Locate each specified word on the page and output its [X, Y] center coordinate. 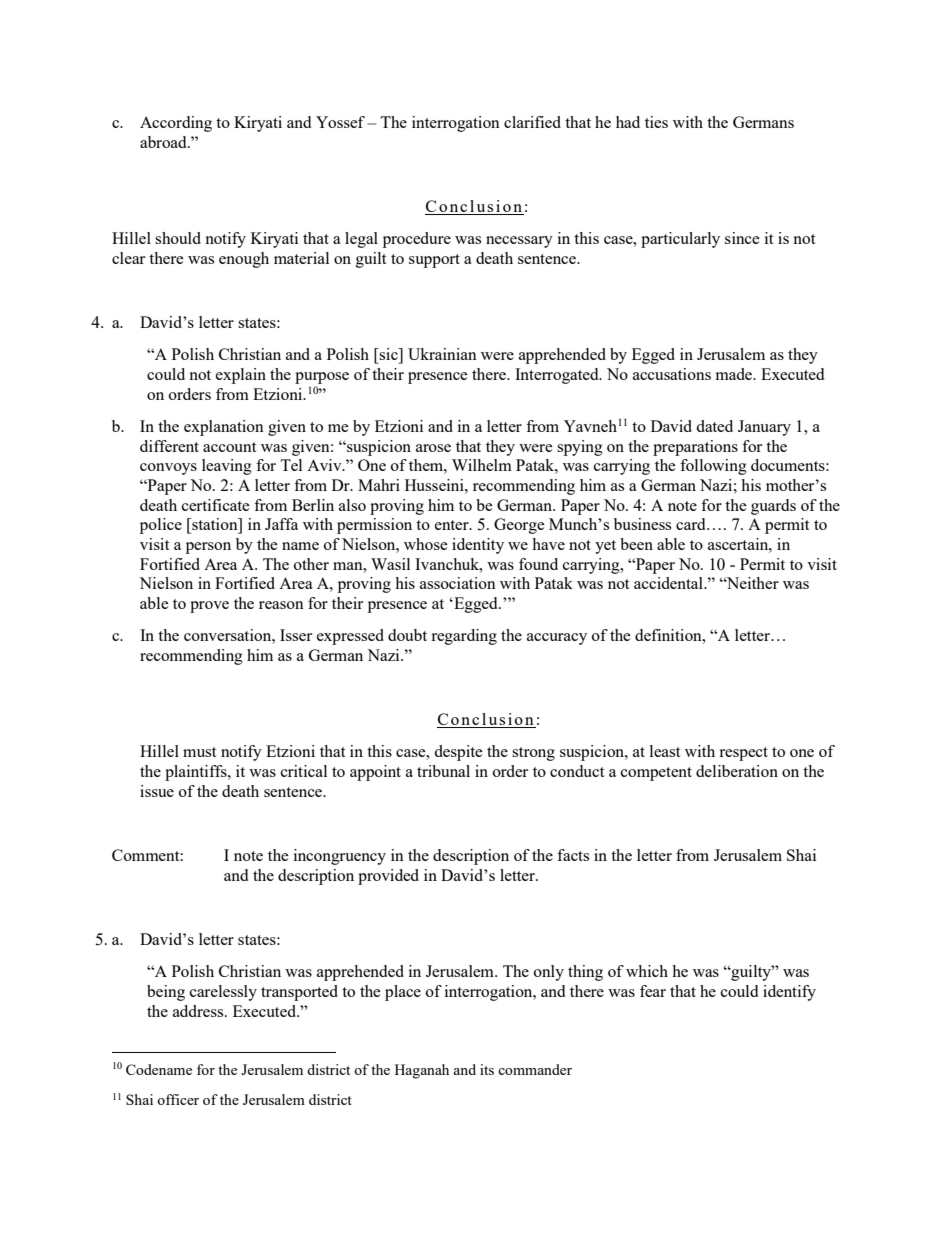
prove [209, 607]
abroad [164, 142]
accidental [669, 583]
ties [656, 122]
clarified [532, 122]
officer [178, 1099]
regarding [464, 637]
